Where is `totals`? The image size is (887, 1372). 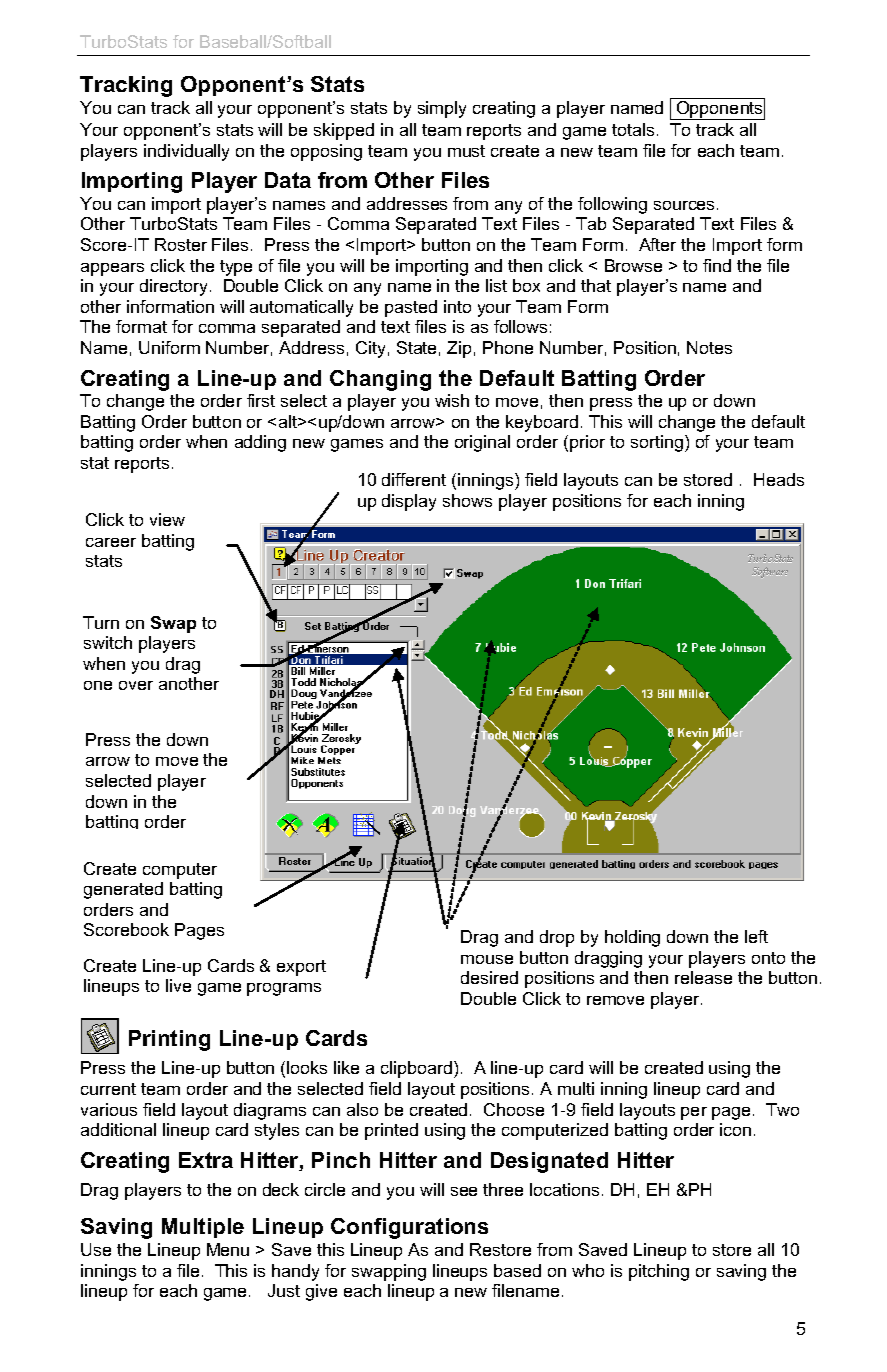 totals is located at coordinates (633, 129).
